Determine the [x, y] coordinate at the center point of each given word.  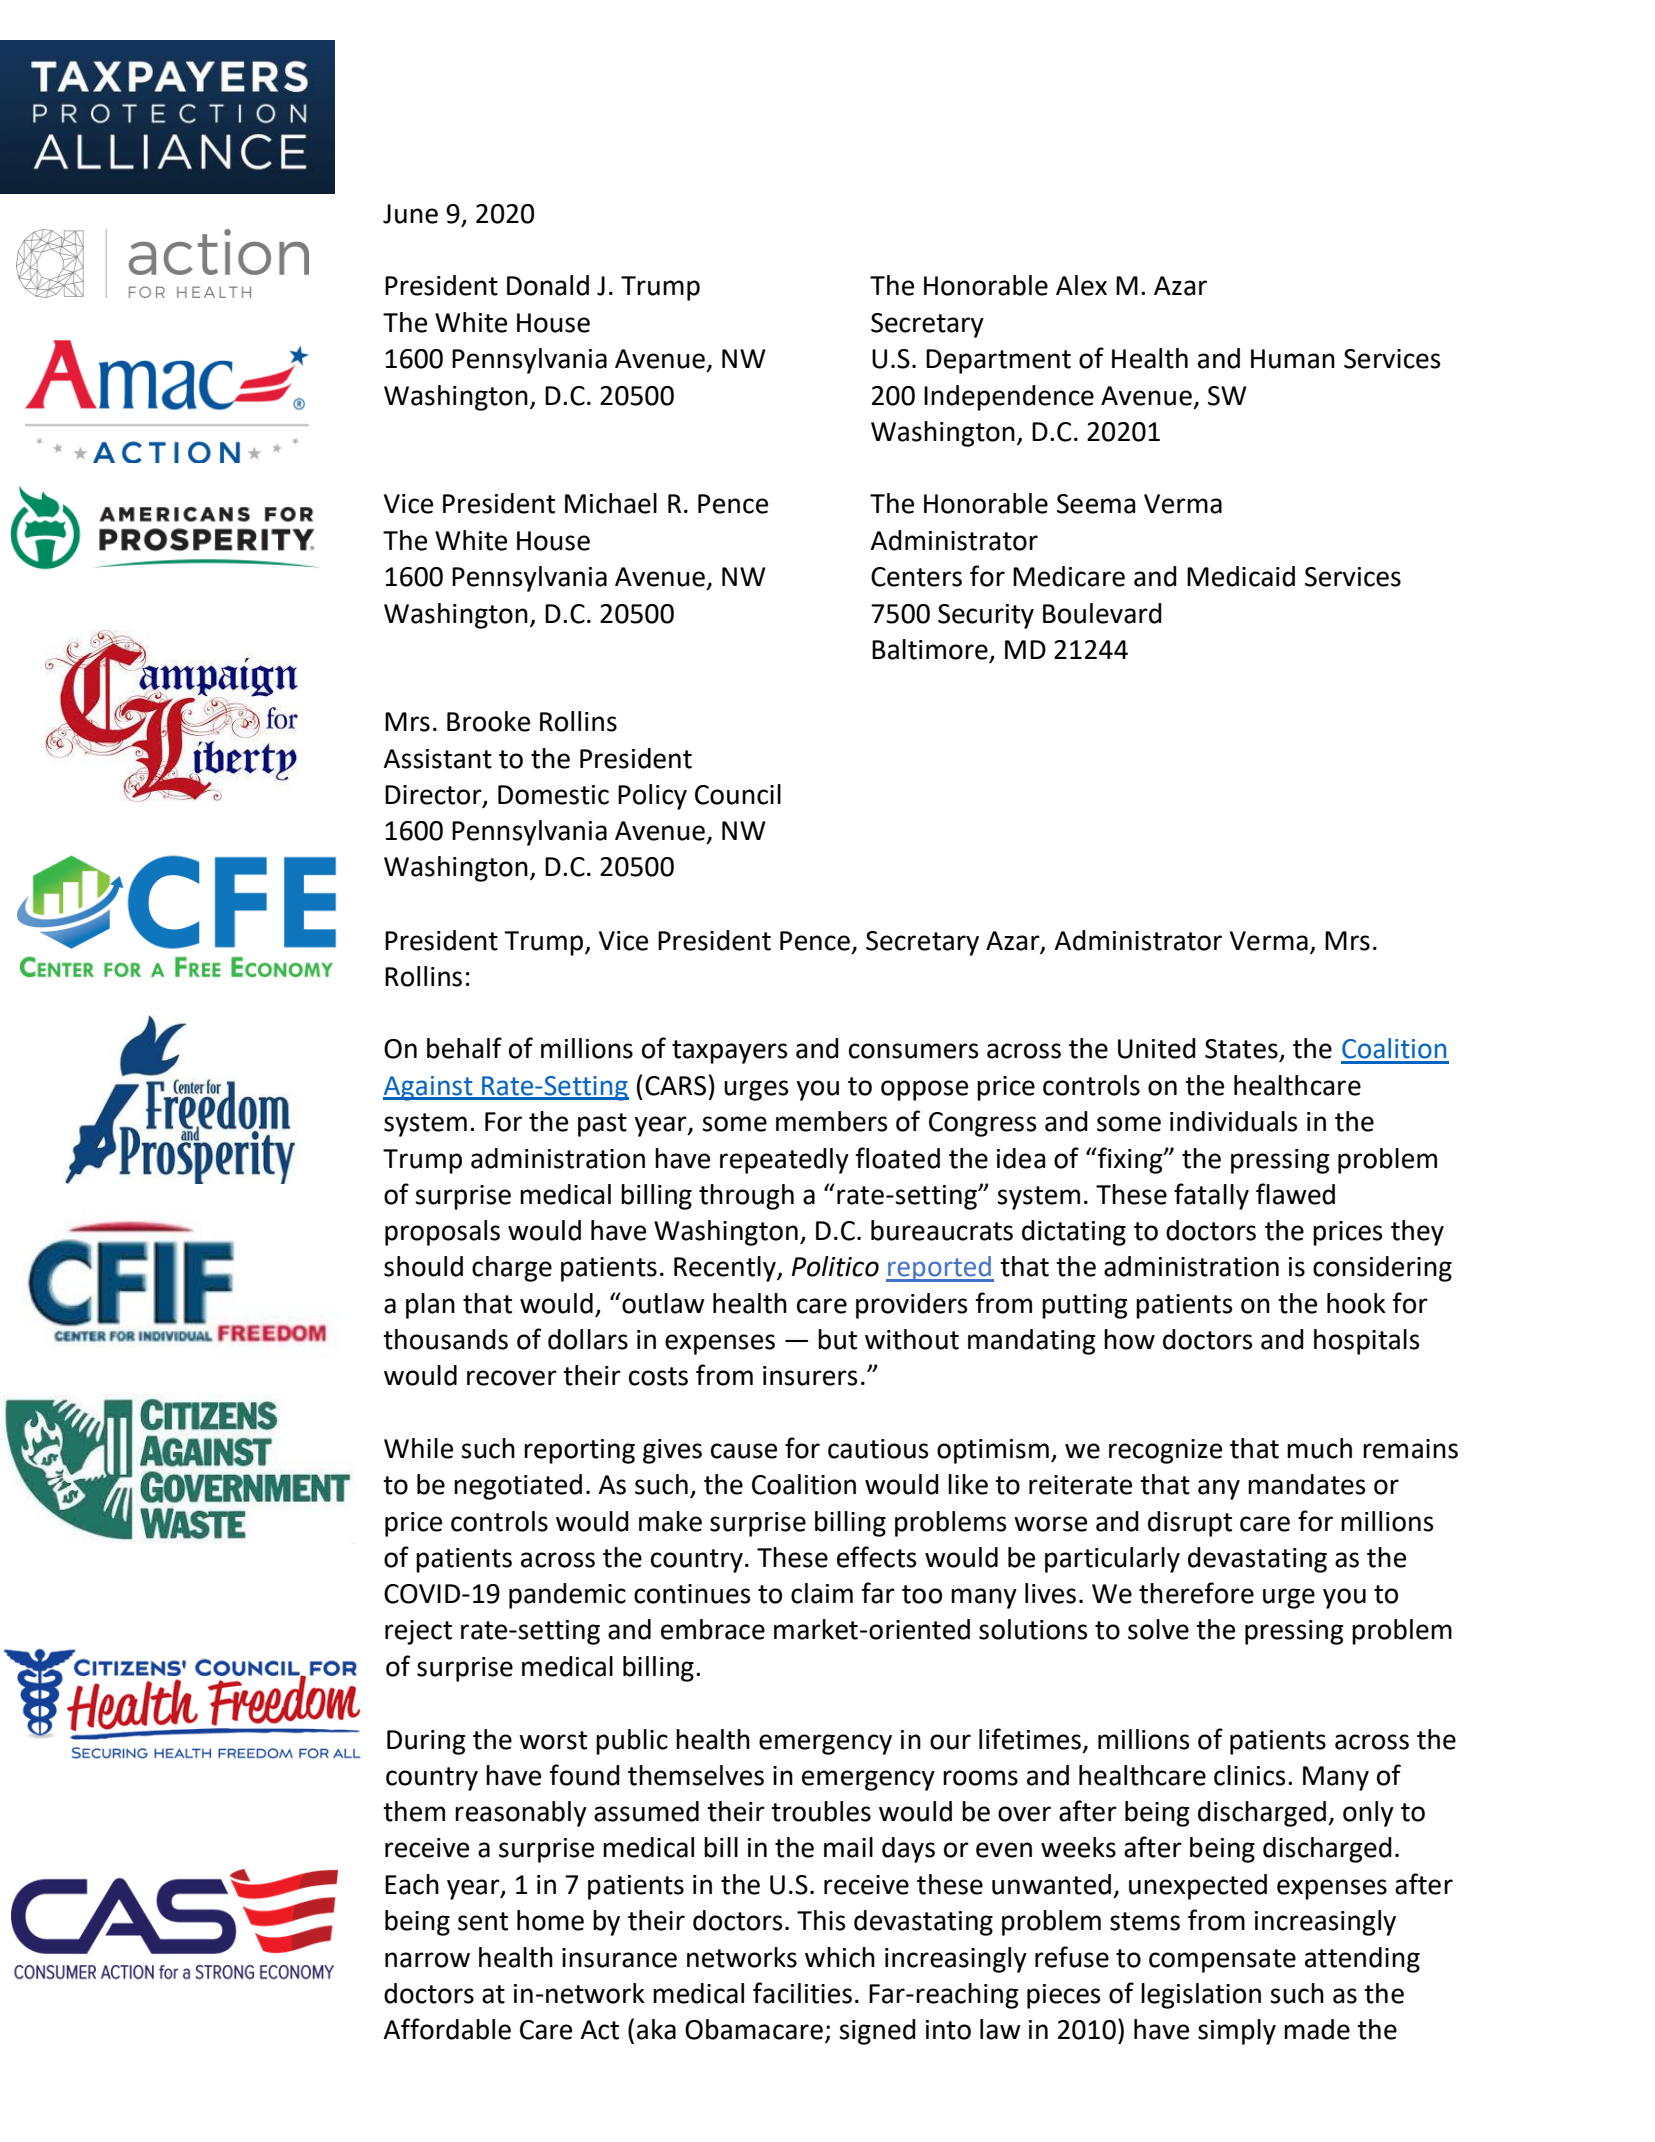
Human [1293, 359]
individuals [1233, 1121]
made [1317, 2029]
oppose [924, 1090]
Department [998, 361]
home [550, 1920]
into [948, 2030]
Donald [548, 285]
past [602, 1125]
